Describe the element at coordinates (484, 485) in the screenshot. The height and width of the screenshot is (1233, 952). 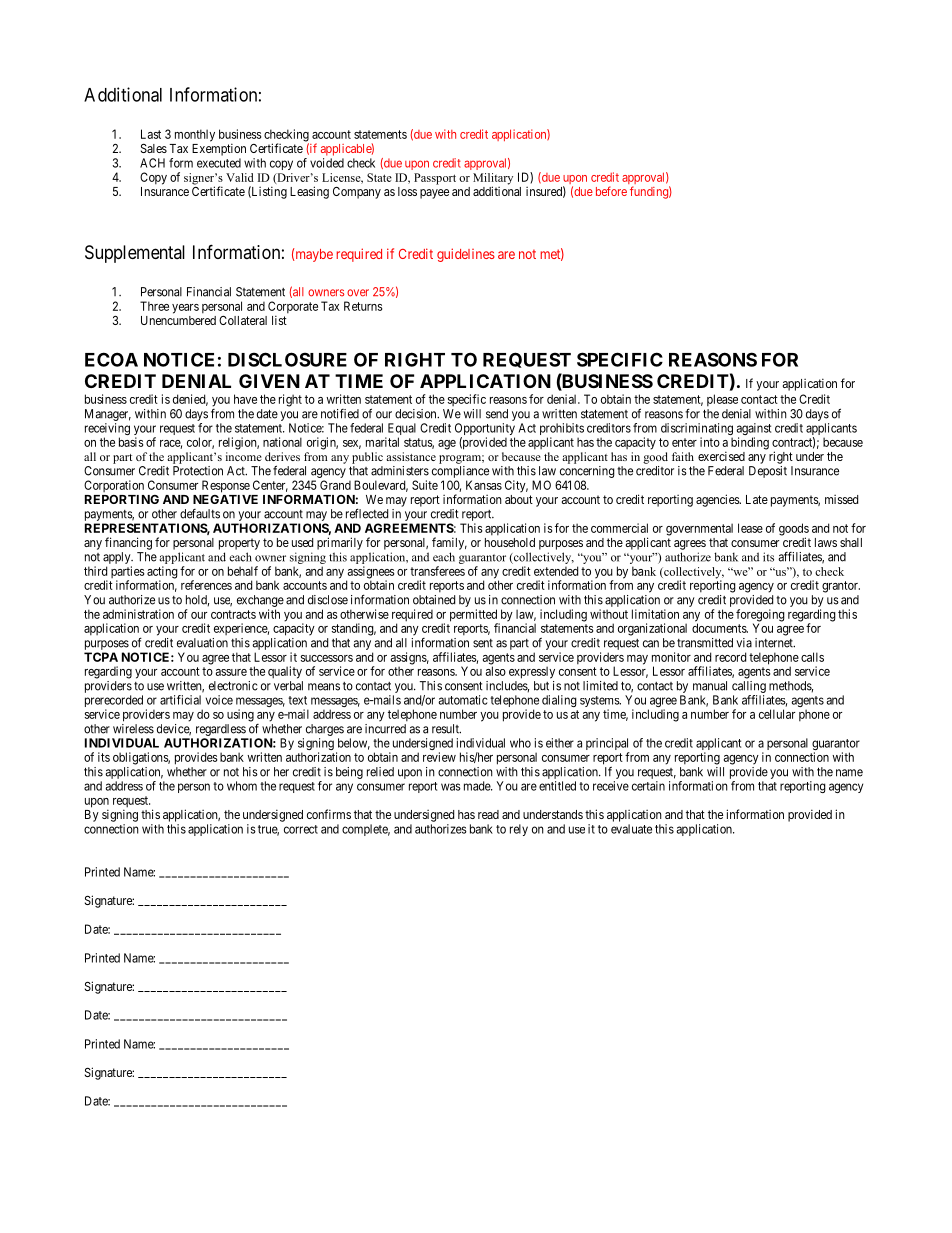
I see `Kansas` at that location.
